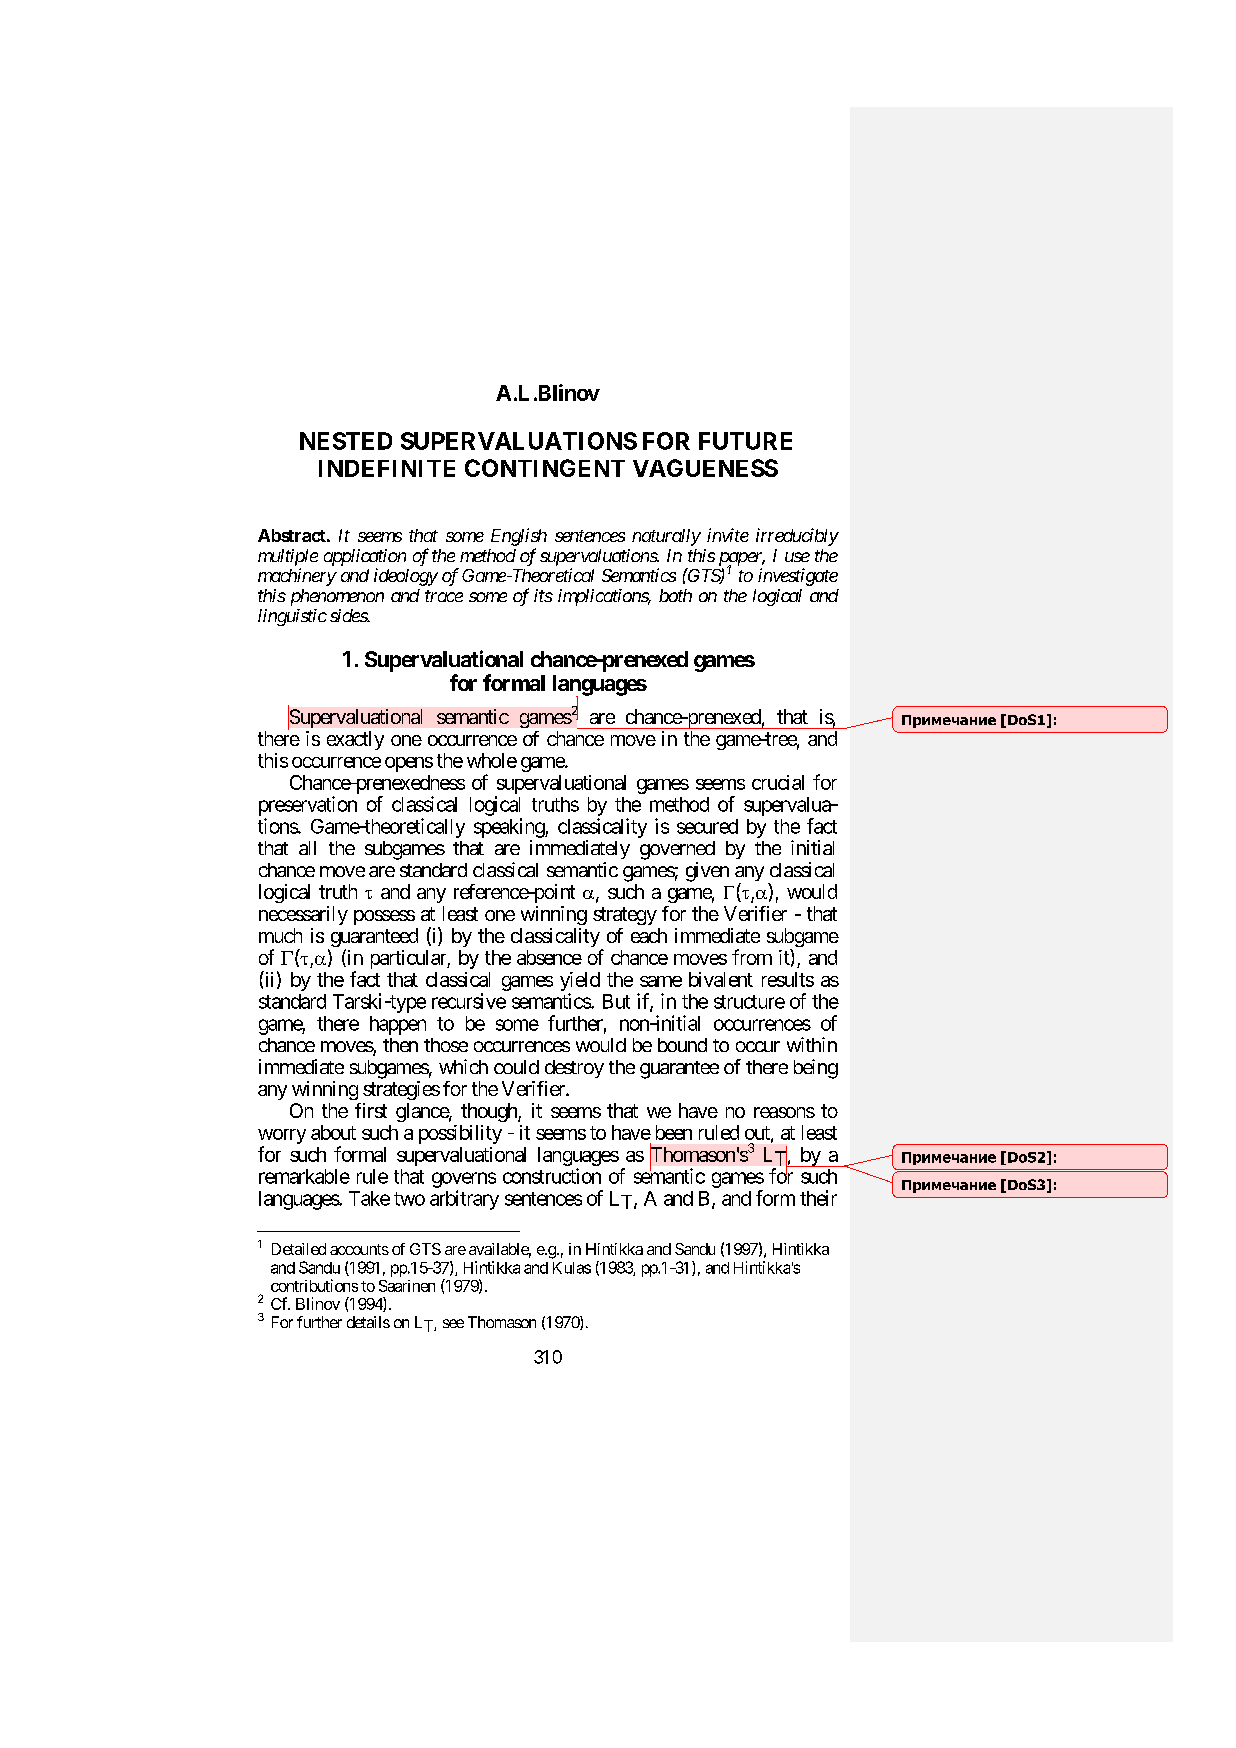 The width and height of the image is (1236, 1748). I want to click on NESTED, so click(346, 441).
